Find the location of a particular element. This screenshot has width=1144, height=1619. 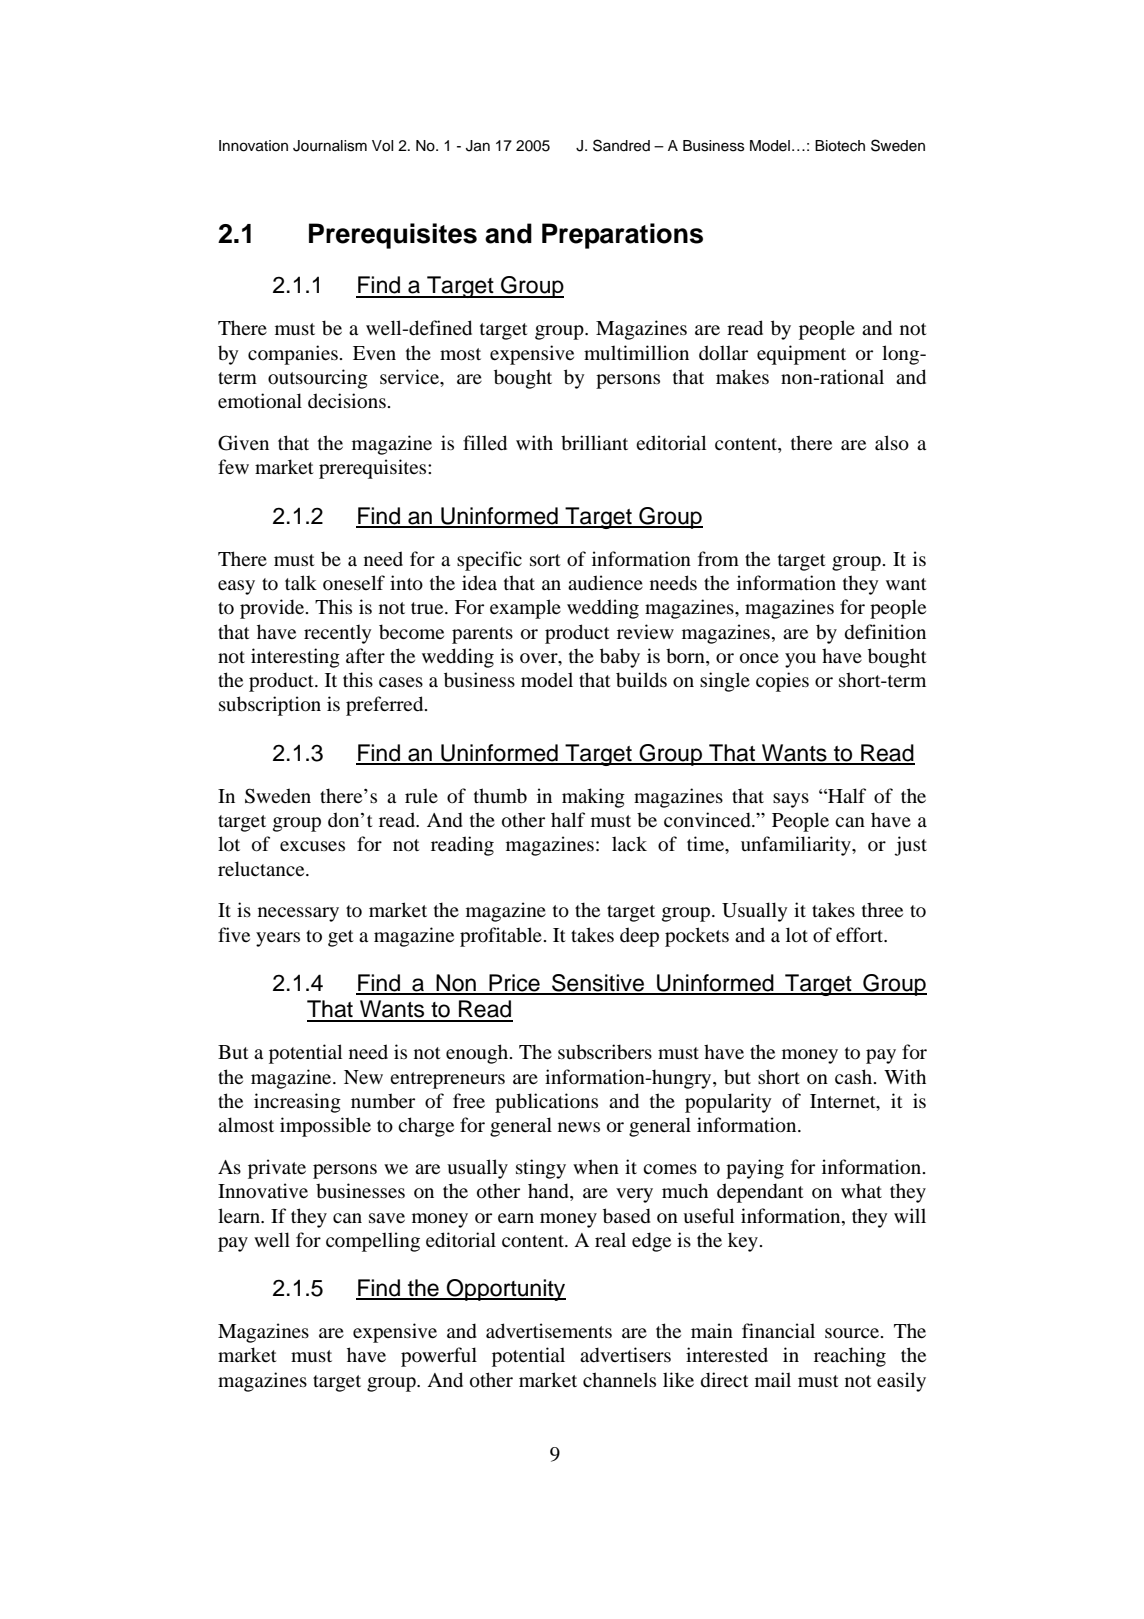

brilliant is located at coordinates (594, 442).
